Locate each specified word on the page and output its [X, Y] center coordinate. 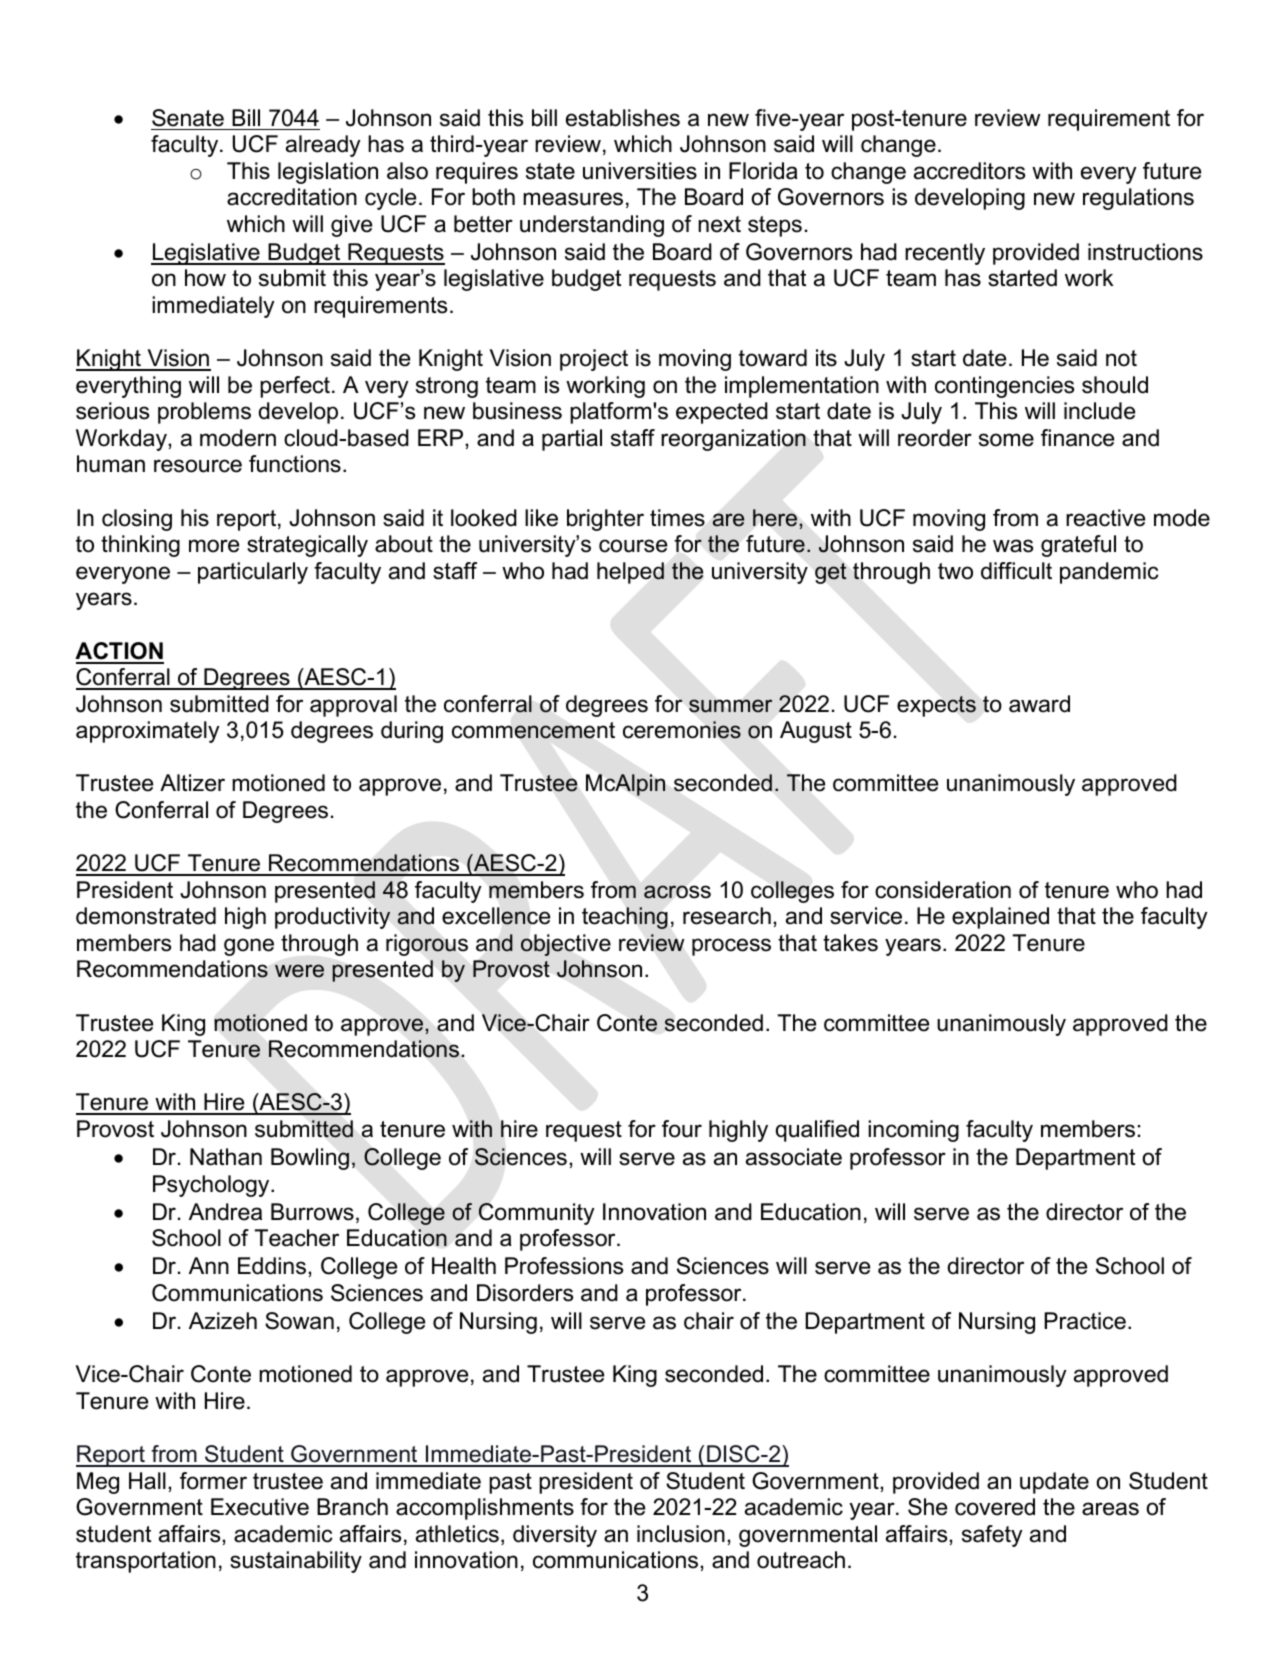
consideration [943, 890]
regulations [1138, 199]
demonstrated [146, 916]
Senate [188, 118]
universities [640, 171]
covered [995, 1507]
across [677, 892]
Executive [260, 1507]
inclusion [681, 1534]
